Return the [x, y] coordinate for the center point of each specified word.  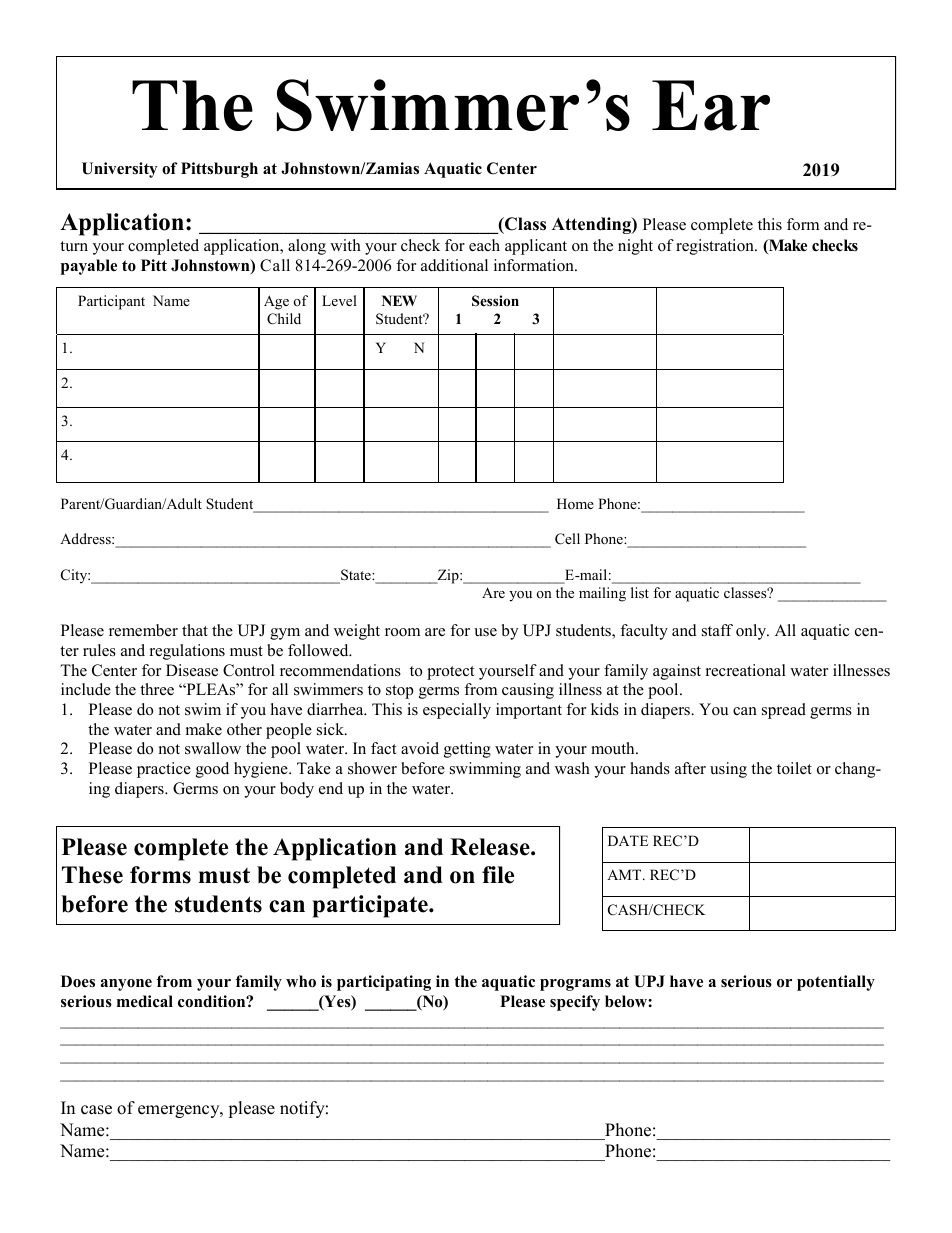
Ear [711, 105]
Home [575, 503]
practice [164, 770]
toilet [794, 768]
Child [284, 319]
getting [467, 750]
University [119, 170]
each [484, 245]
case [96, 1110]
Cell [567, 539]
